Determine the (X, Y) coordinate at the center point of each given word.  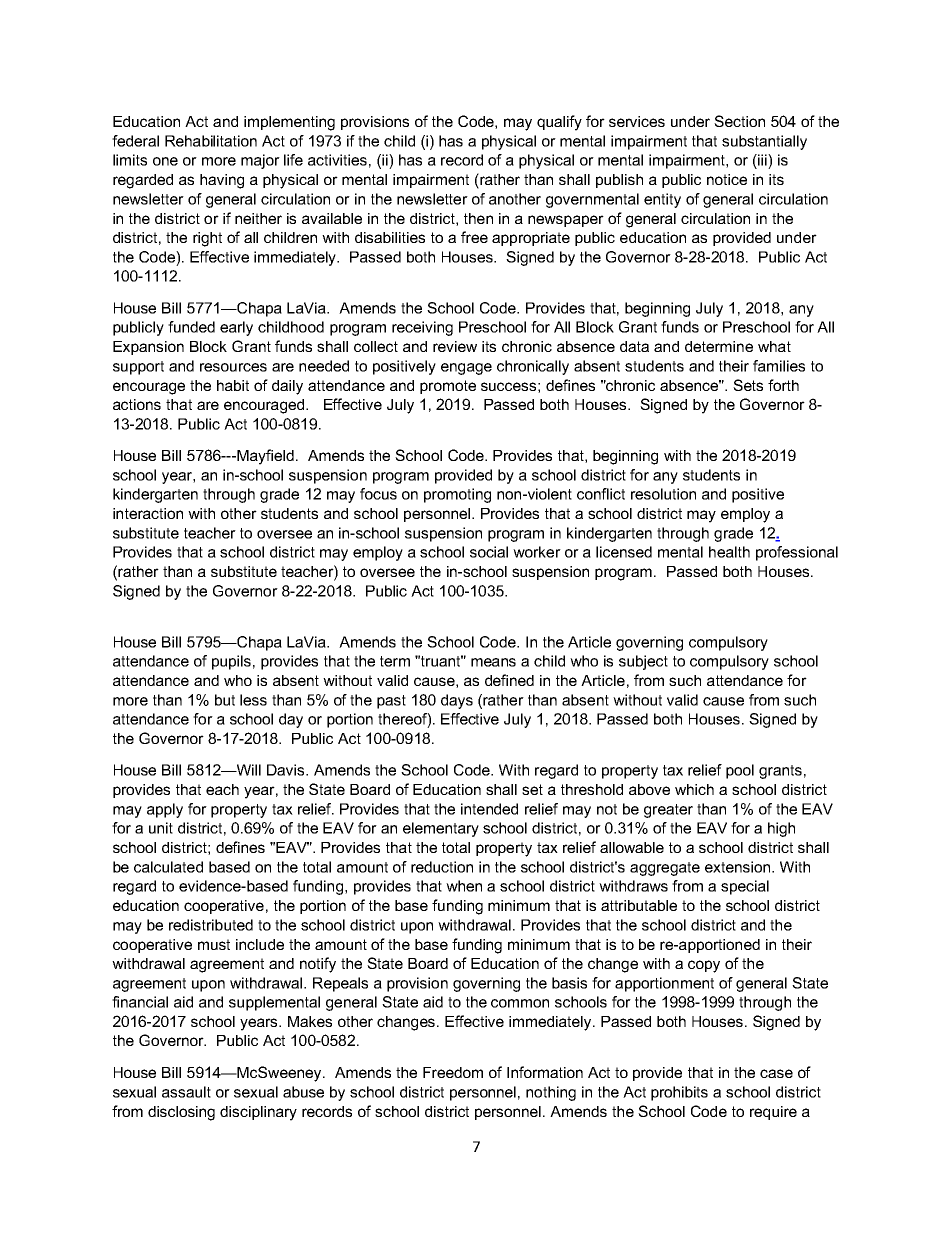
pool (740, 771)
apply (165, 810)
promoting (457, 495)
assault (186, 1092)
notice (727, 179)
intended (489, 809)
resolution (663, 494)
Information (545, 1072)
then (478, 218)
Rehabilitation (211, 141)
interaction (148, 513)
